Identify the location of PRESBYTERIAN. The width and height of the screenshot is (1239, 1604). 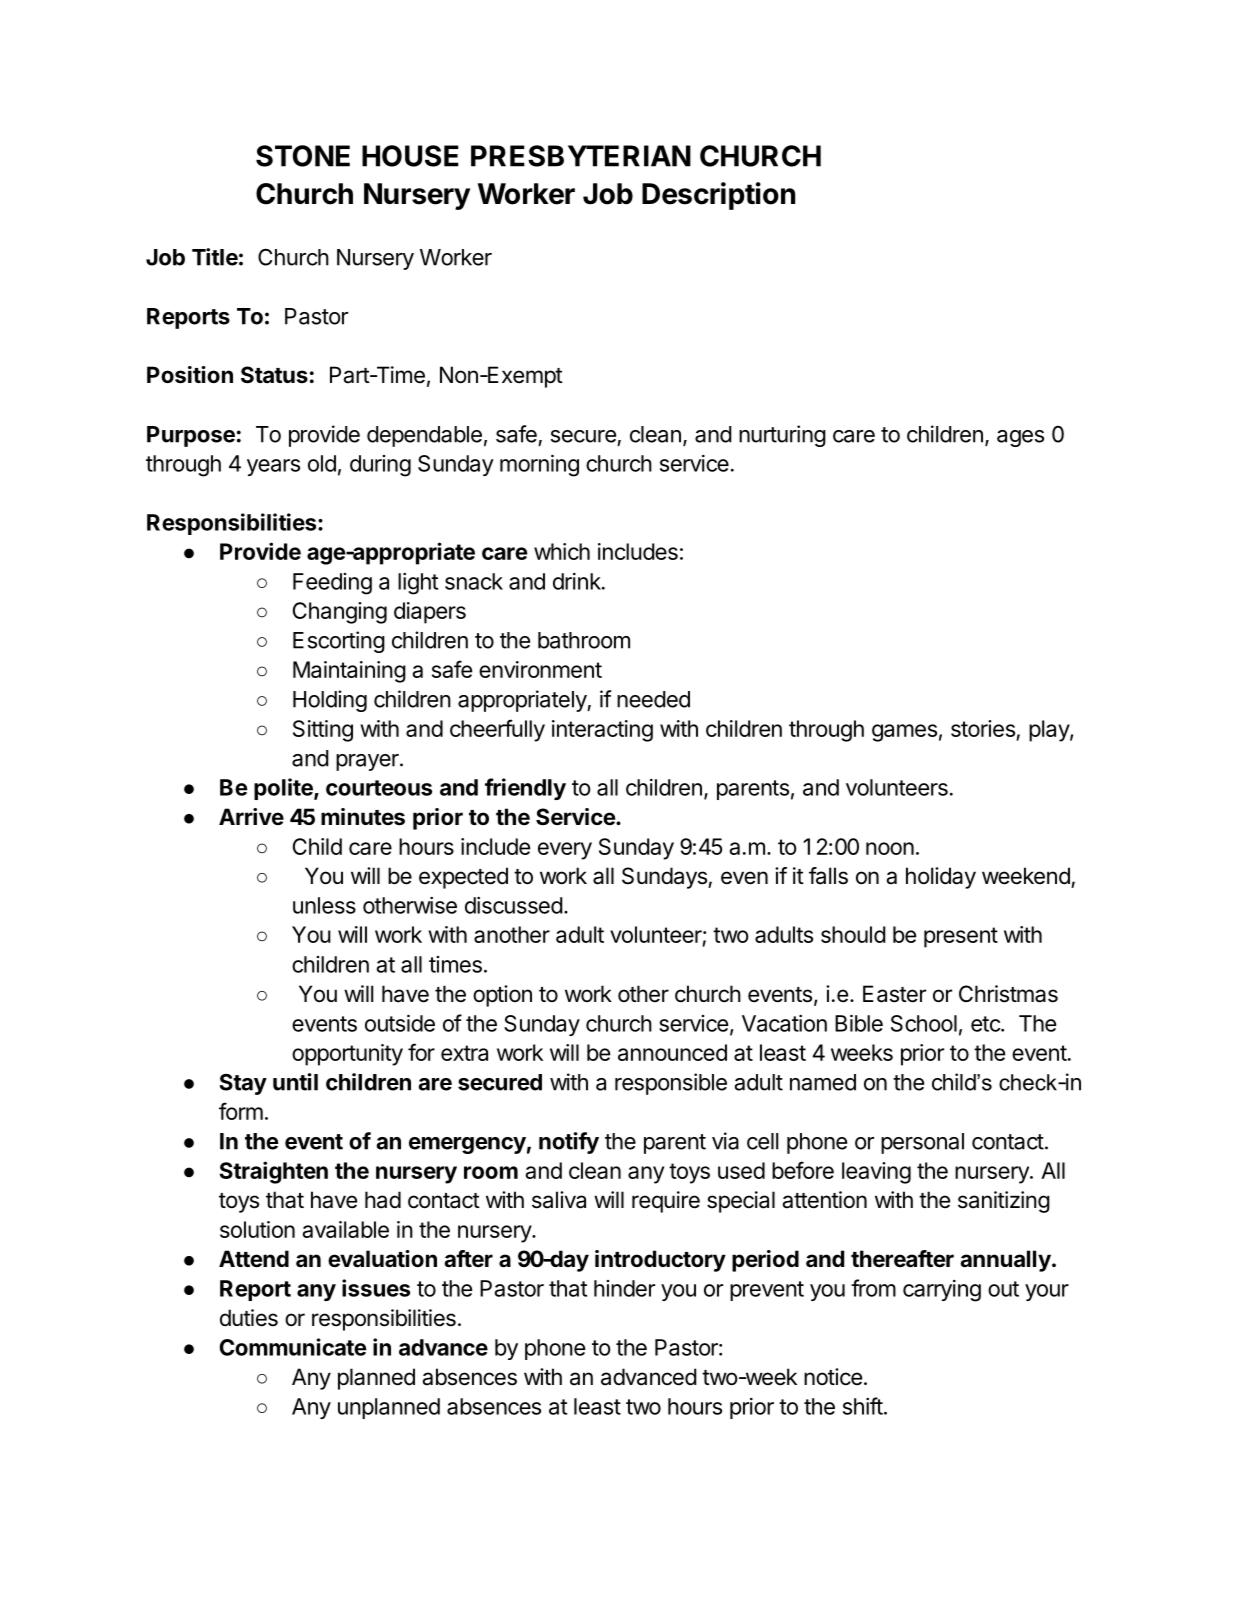
(581, 156).
